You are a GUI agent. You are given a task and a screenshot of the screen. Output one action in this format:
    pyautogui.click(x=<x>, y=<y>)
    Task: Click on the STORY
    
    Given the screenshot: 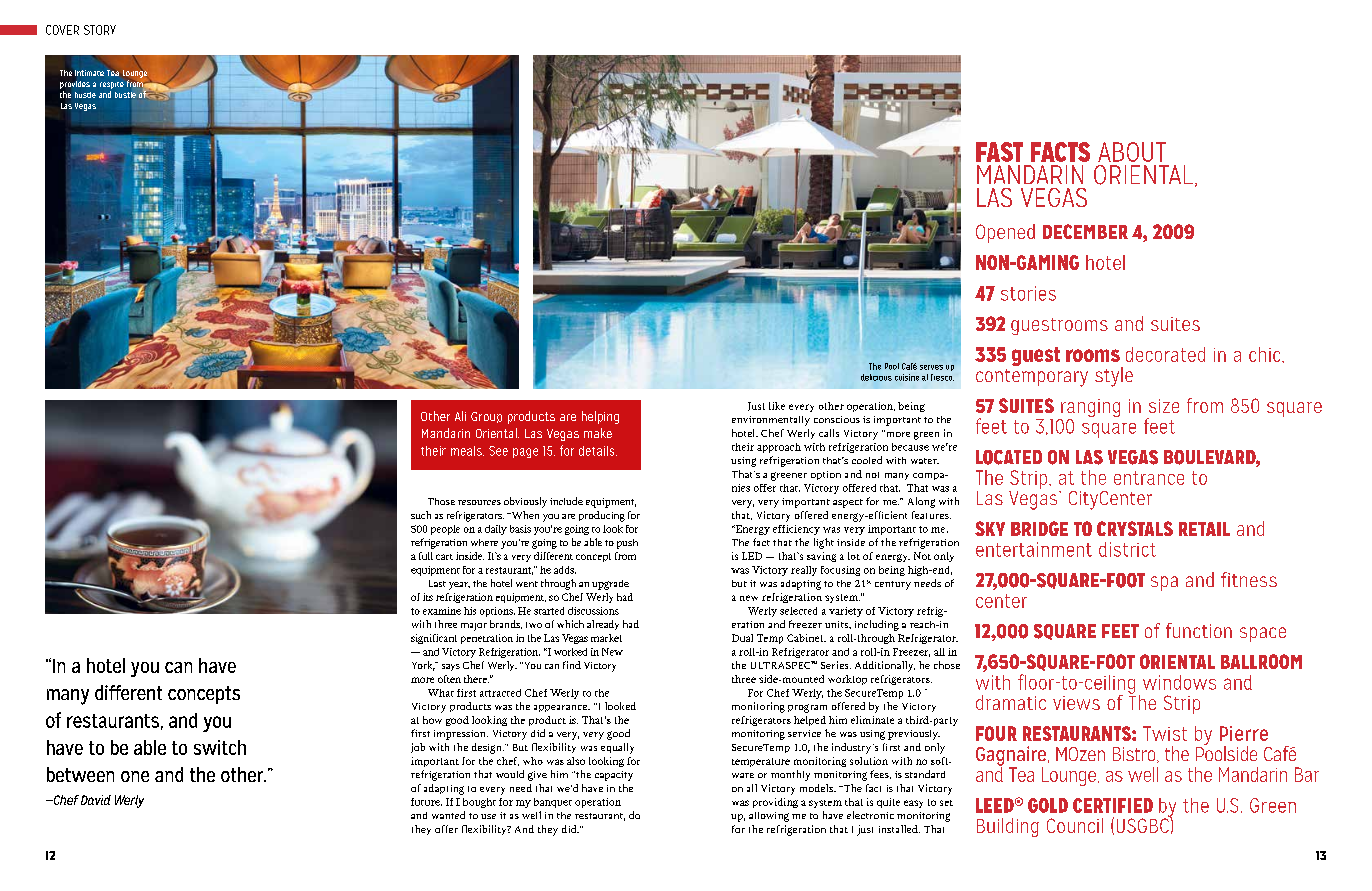 What is the action you would take?
    pyautogui.click(x=100, y=30)
